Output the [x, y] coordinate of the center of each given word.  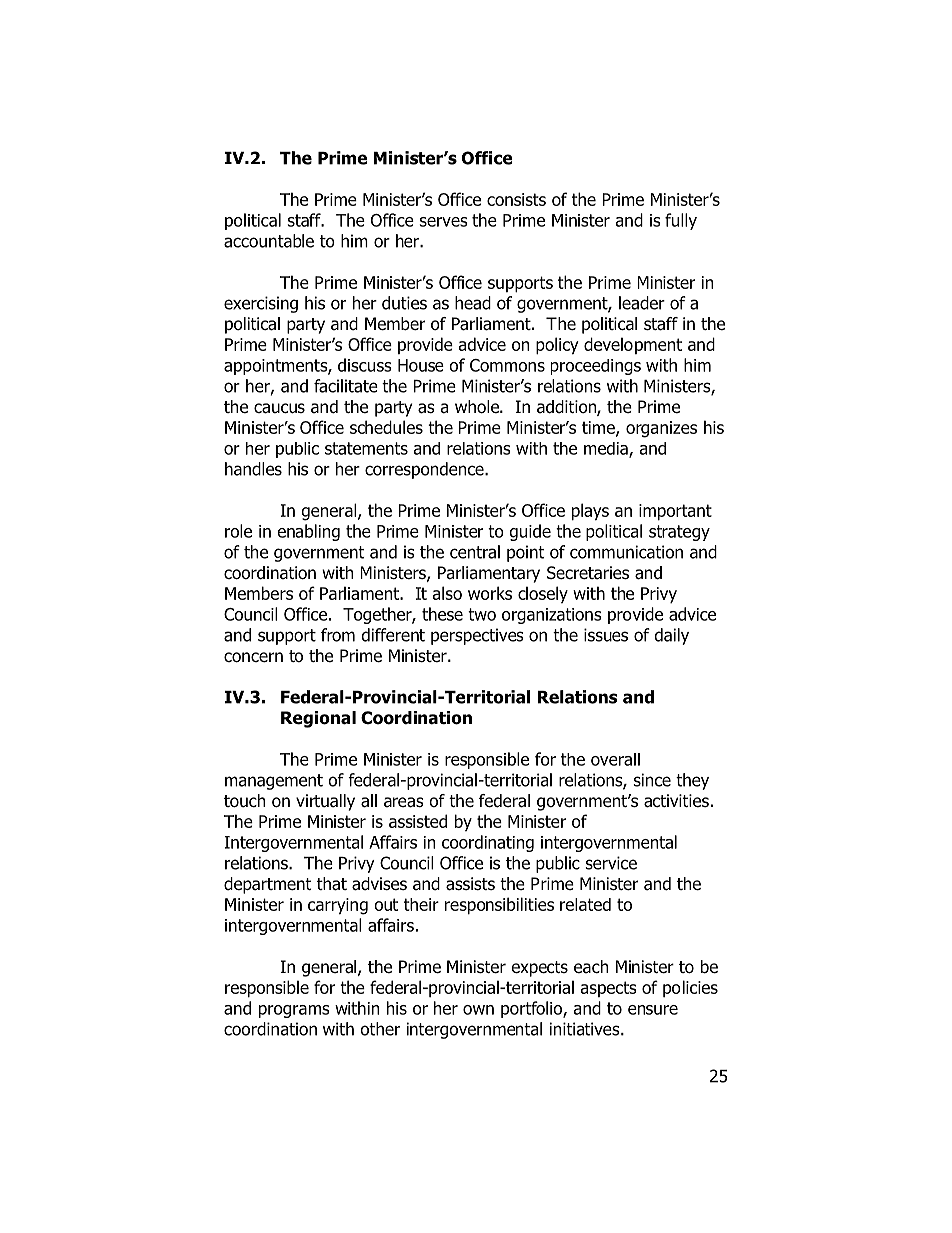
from [338, 635]
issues [606, 635]
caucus [279, 408]
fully [681, 221]
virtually [325, 802]
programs [294, 1011]
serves [444, 222]
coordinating [488, 843]
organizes [661, 429]
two [482, 614]
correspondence [425, 470]
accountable [269, 241]
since [652, 780]
